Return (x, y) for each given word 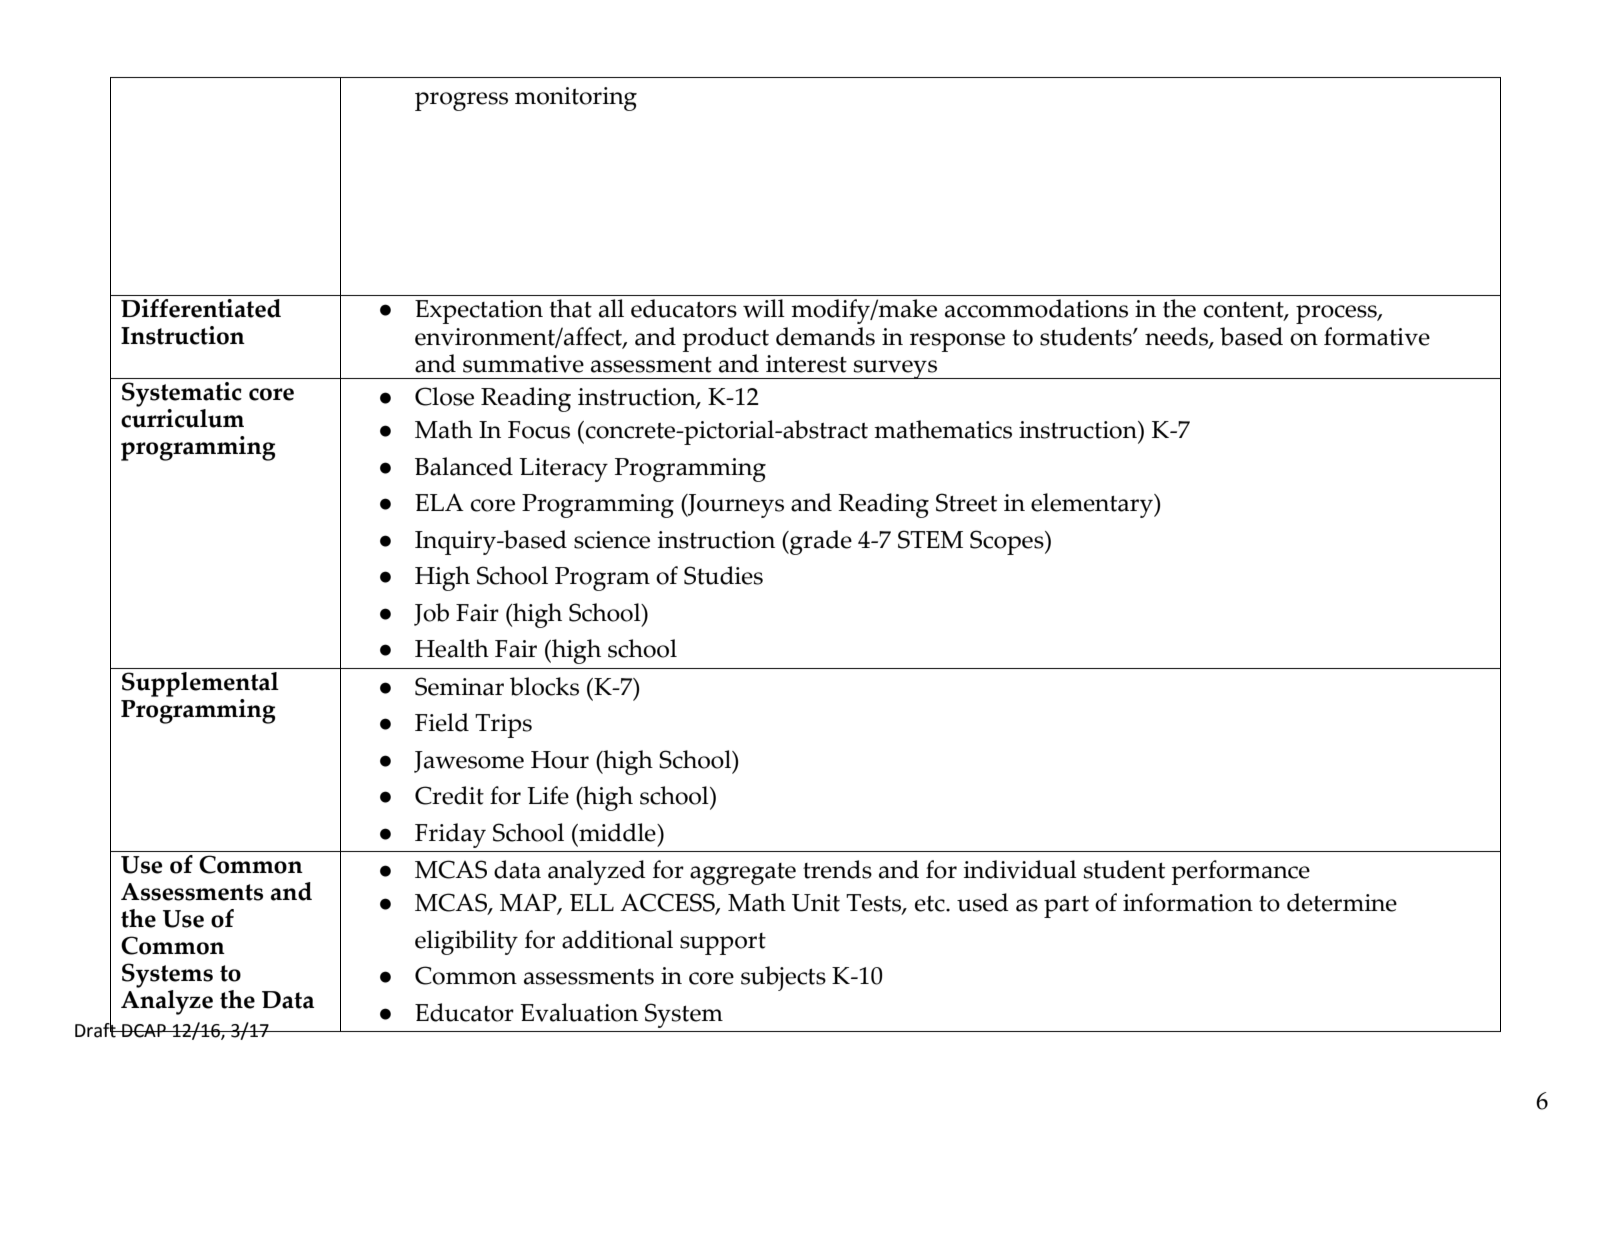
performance (1240, 872)
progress (461, 101)
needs (1177, 337)
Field (442, 722)
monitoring (576, 99)
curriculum (182, 418)
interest (806, 364)
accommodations (1036, 308)
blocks (544, 686)
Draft (96, 1029)
